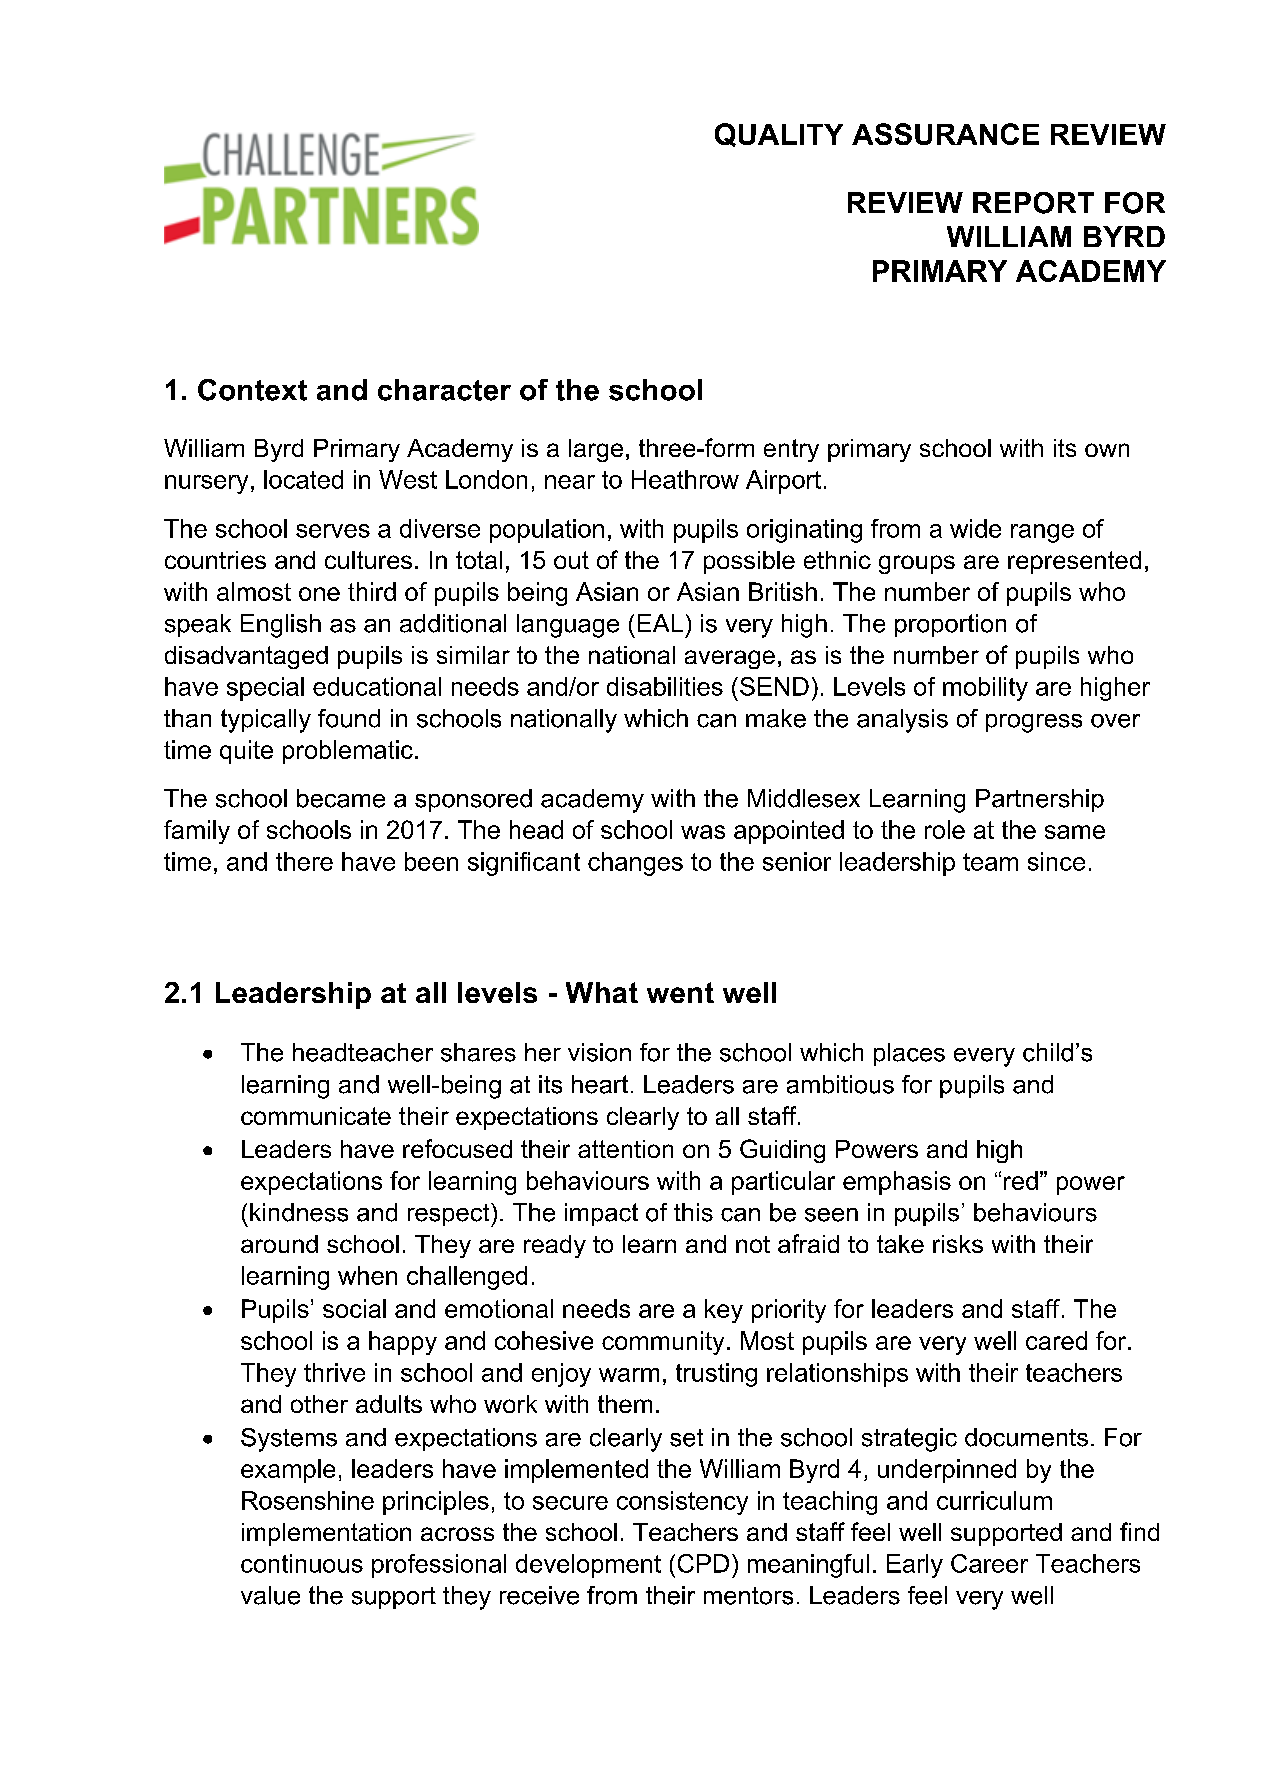  I want to click on Context, so click(252, 390).
